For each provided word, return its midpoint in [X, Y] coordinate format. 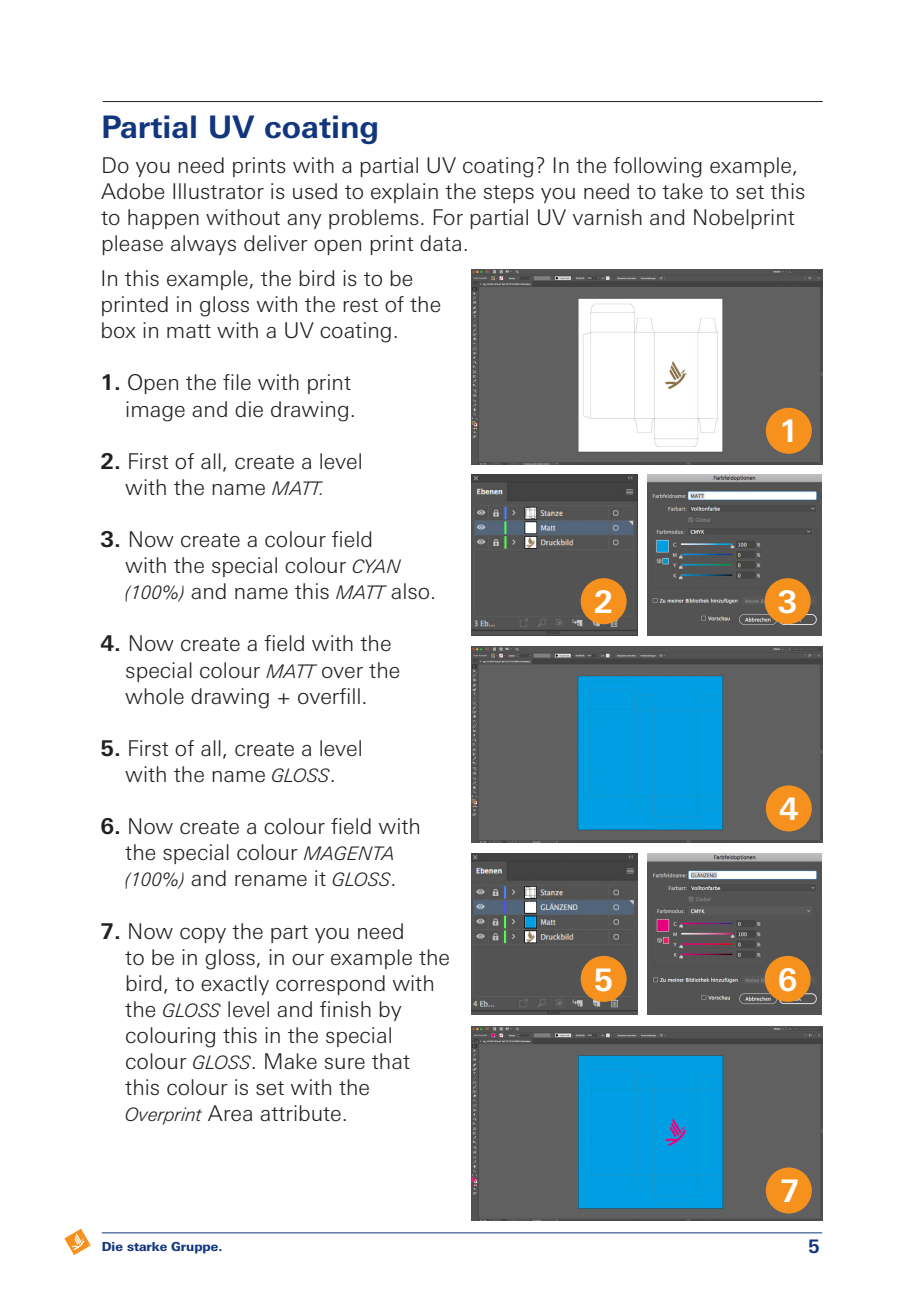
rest [360, 305]
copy [203, 935]
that [391, 1061]
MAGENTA [348, 853]
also [410, 591]
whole [154, 696]
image [155, 411]
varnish [607, 217]
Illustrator [218, 191]
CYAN [376, 566]
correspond [330, 985]
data [440, 243]
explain [404, 193]
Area [230, 1113]
